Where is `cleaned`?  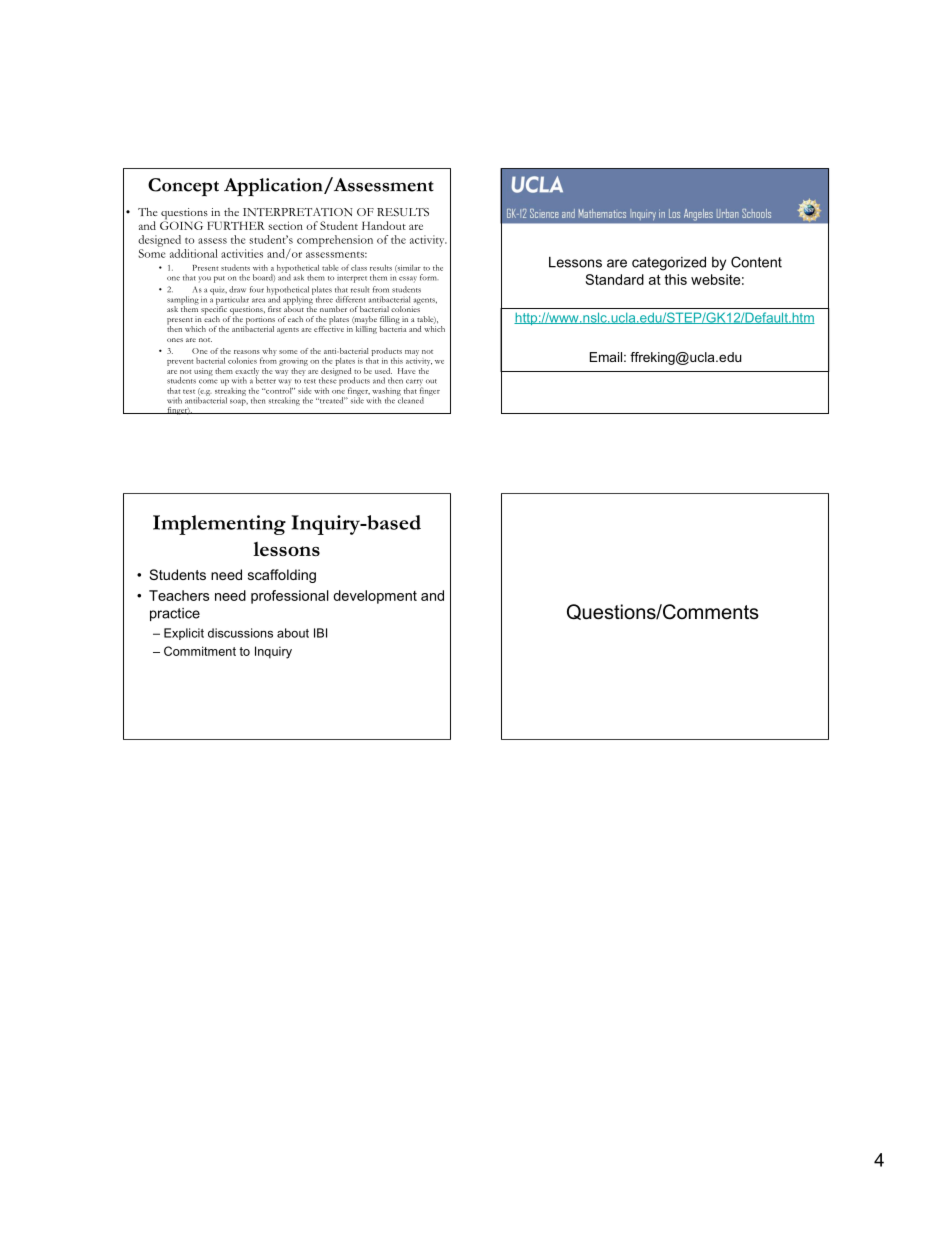 cleaned is located at coordinates (410, 399).
